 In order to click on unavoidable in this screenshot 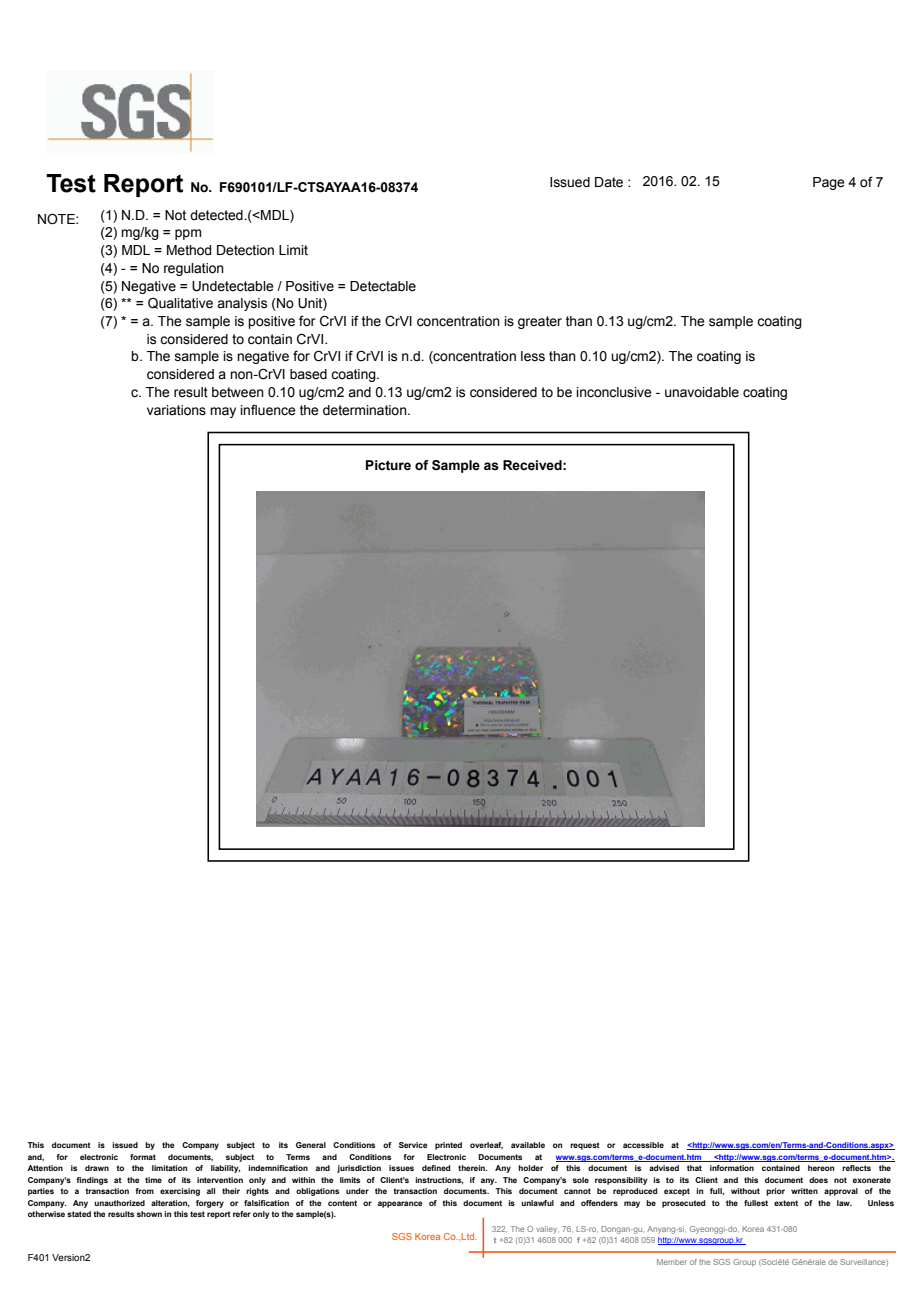, I will do `click(702, 392)`.
